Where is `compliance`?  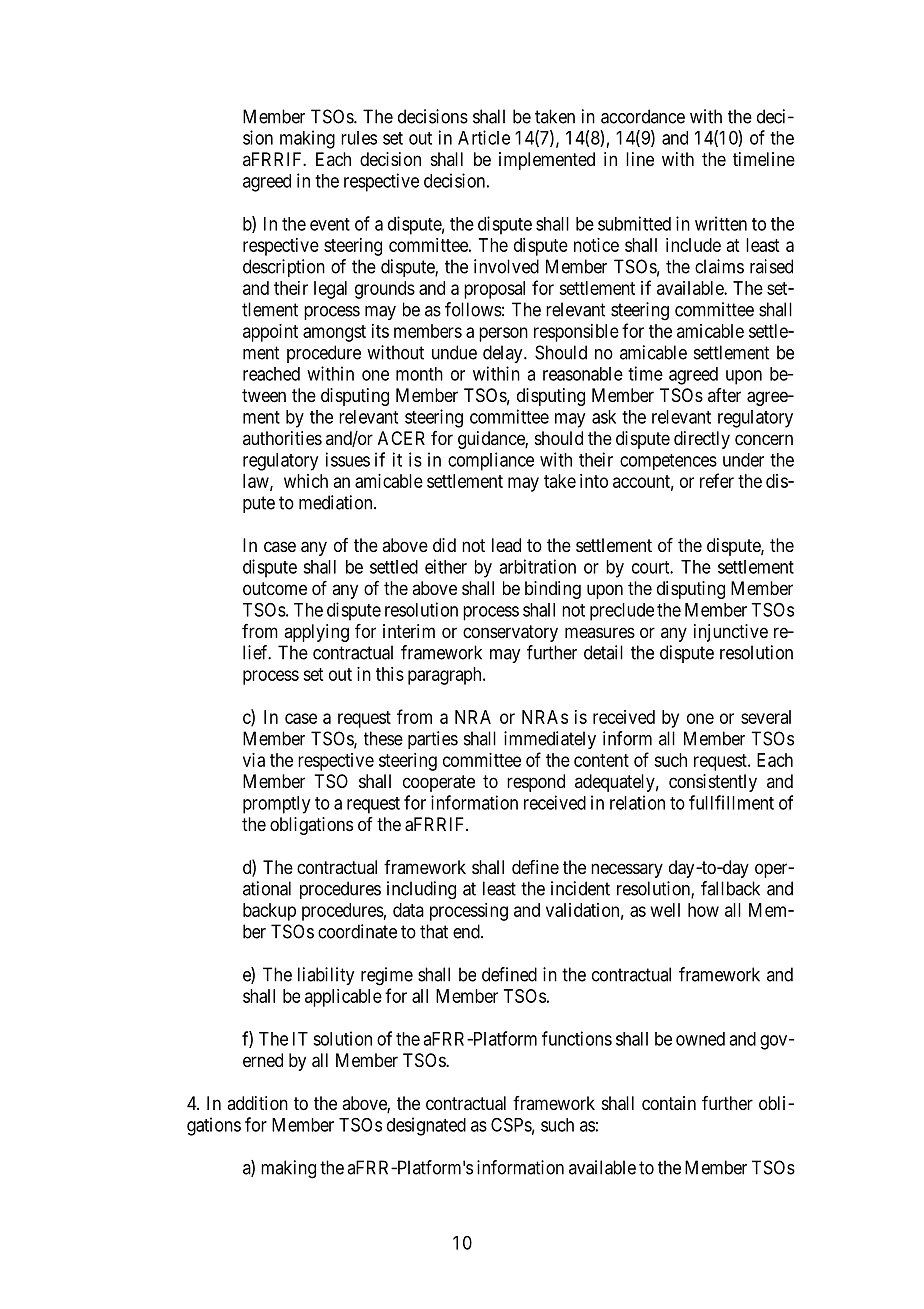 compliance is located at coordinates (491, 461).
